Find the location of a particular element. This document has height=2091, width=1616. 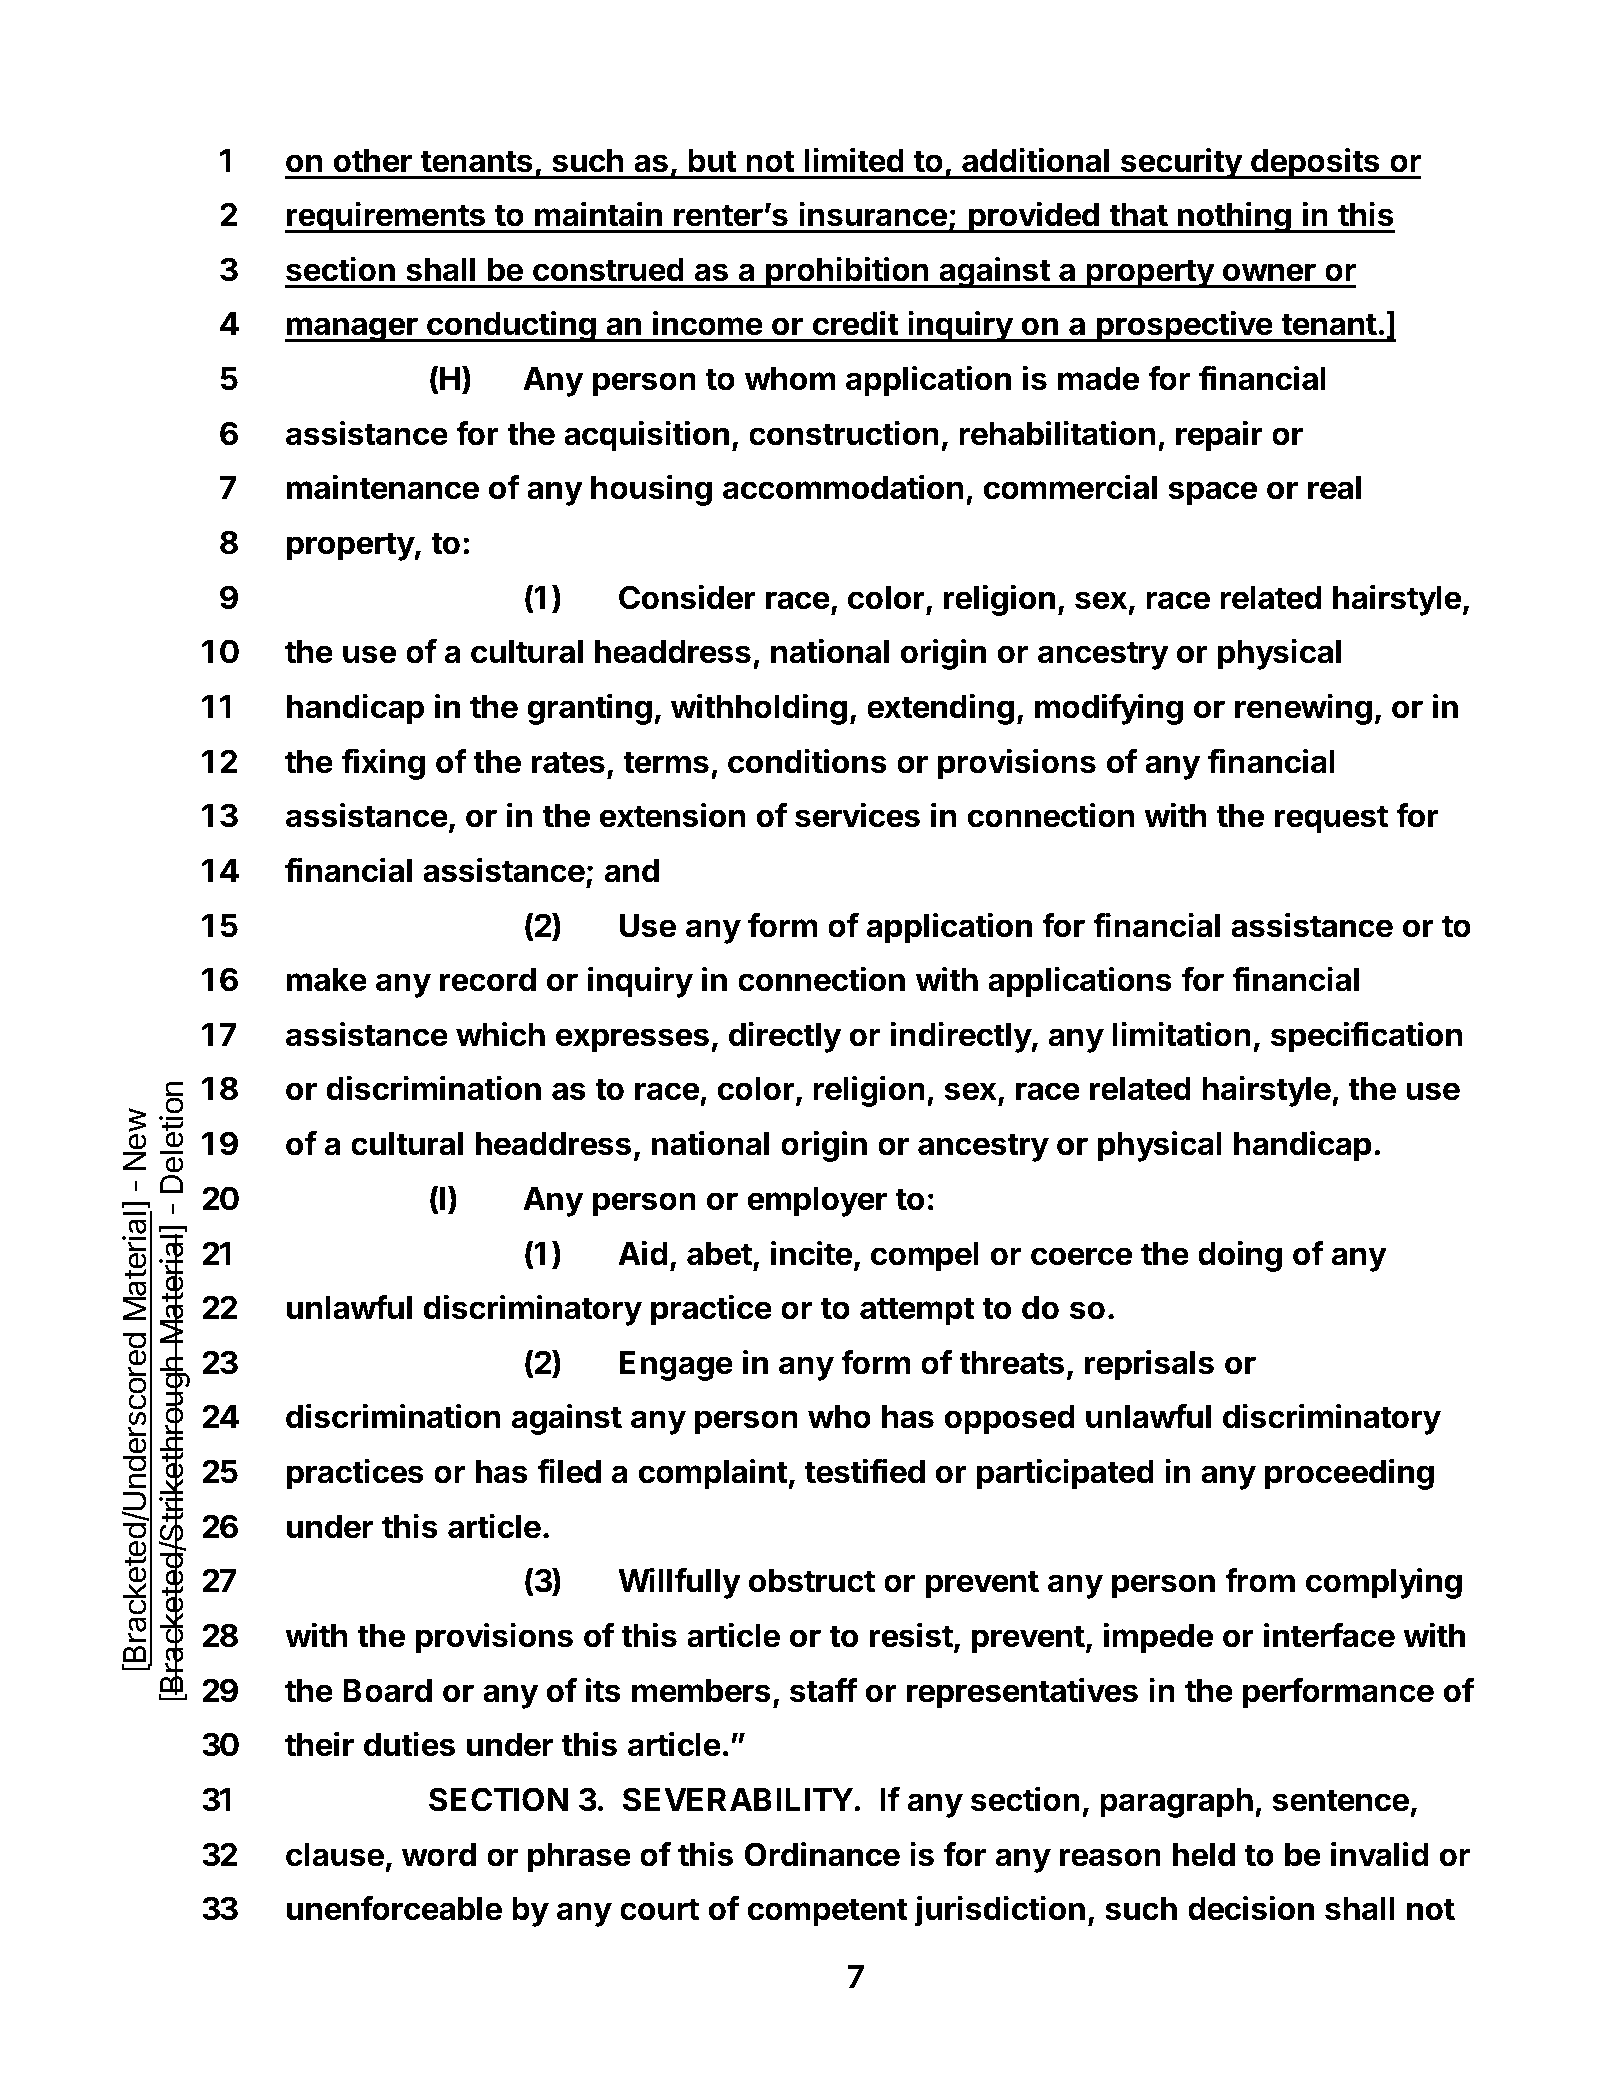

attempt is located at coordinates (917, 1311).
